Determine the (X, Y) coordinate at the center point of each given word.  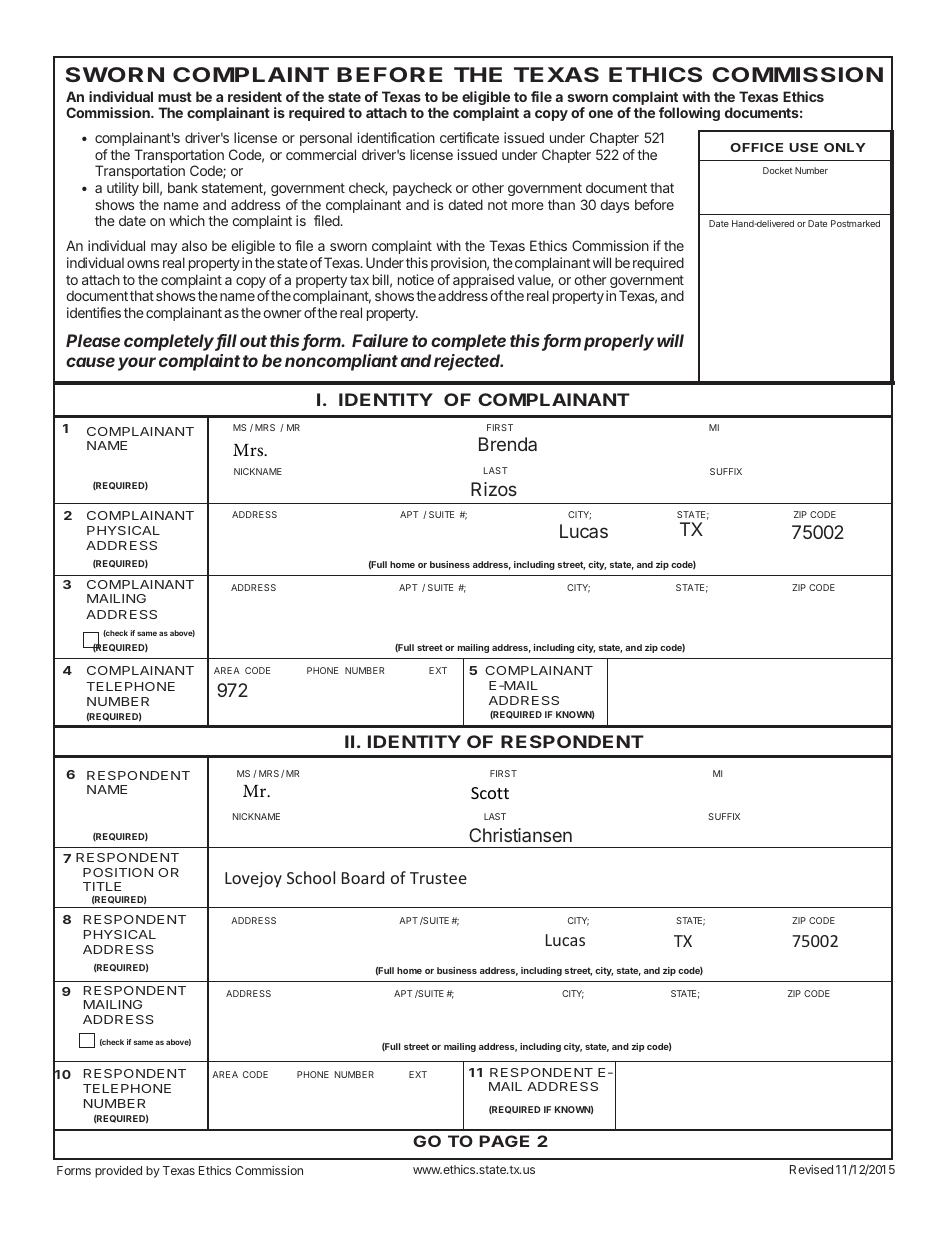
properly (619, 342)
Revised (811, 1169)
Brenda (508, 444)
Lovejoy (253, 880)
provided (118, 1172)
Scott (490, 793)
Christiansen (520, 835)
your (137, 364)
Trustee (438, 878)
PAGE (504, 1141)
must (175, 97)
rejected (468, 362)
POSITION (118, 872)
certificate (469, 137)
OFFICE (756, 147)
